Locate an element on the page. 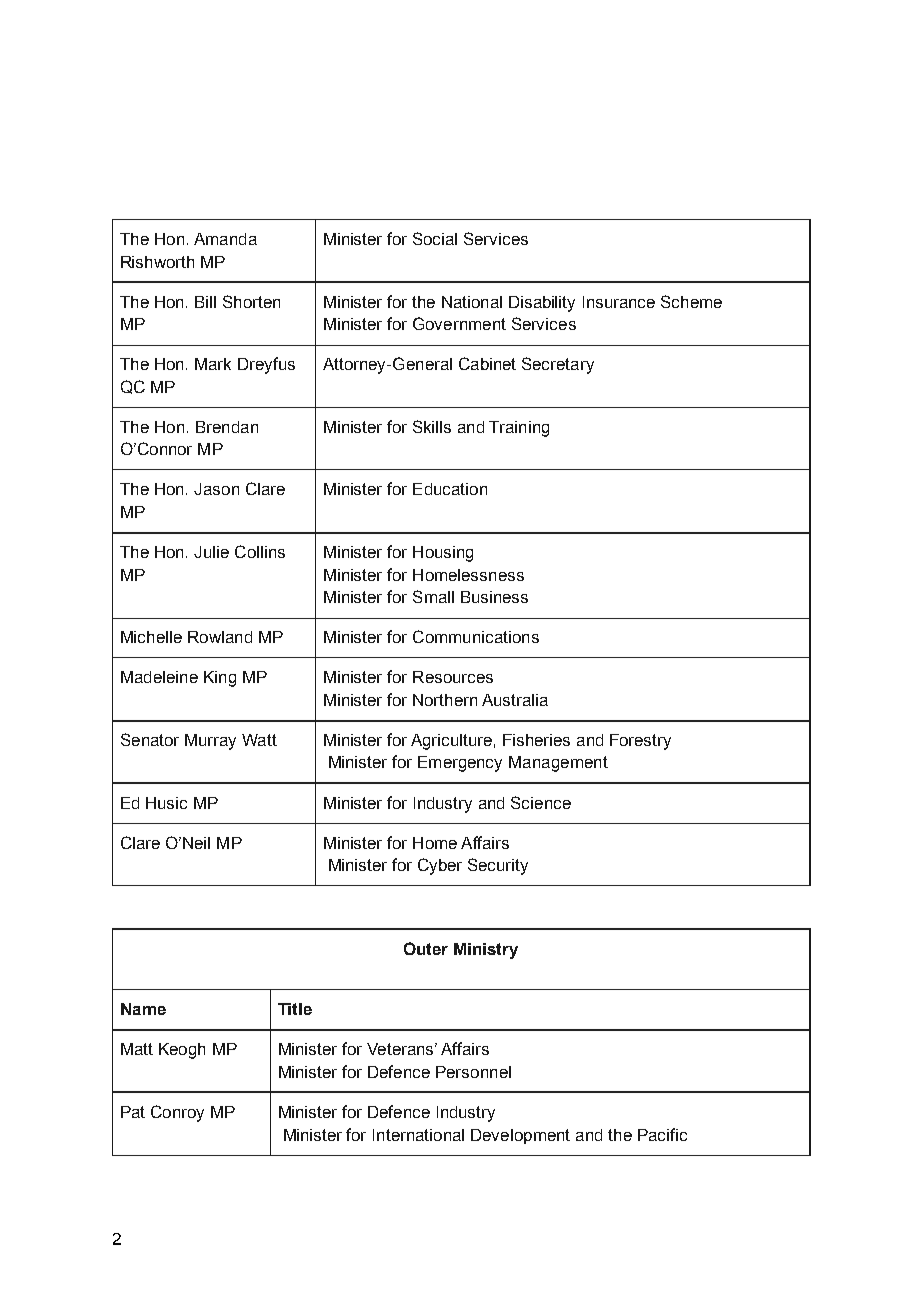  Social is located at coordinates (435, 238).
